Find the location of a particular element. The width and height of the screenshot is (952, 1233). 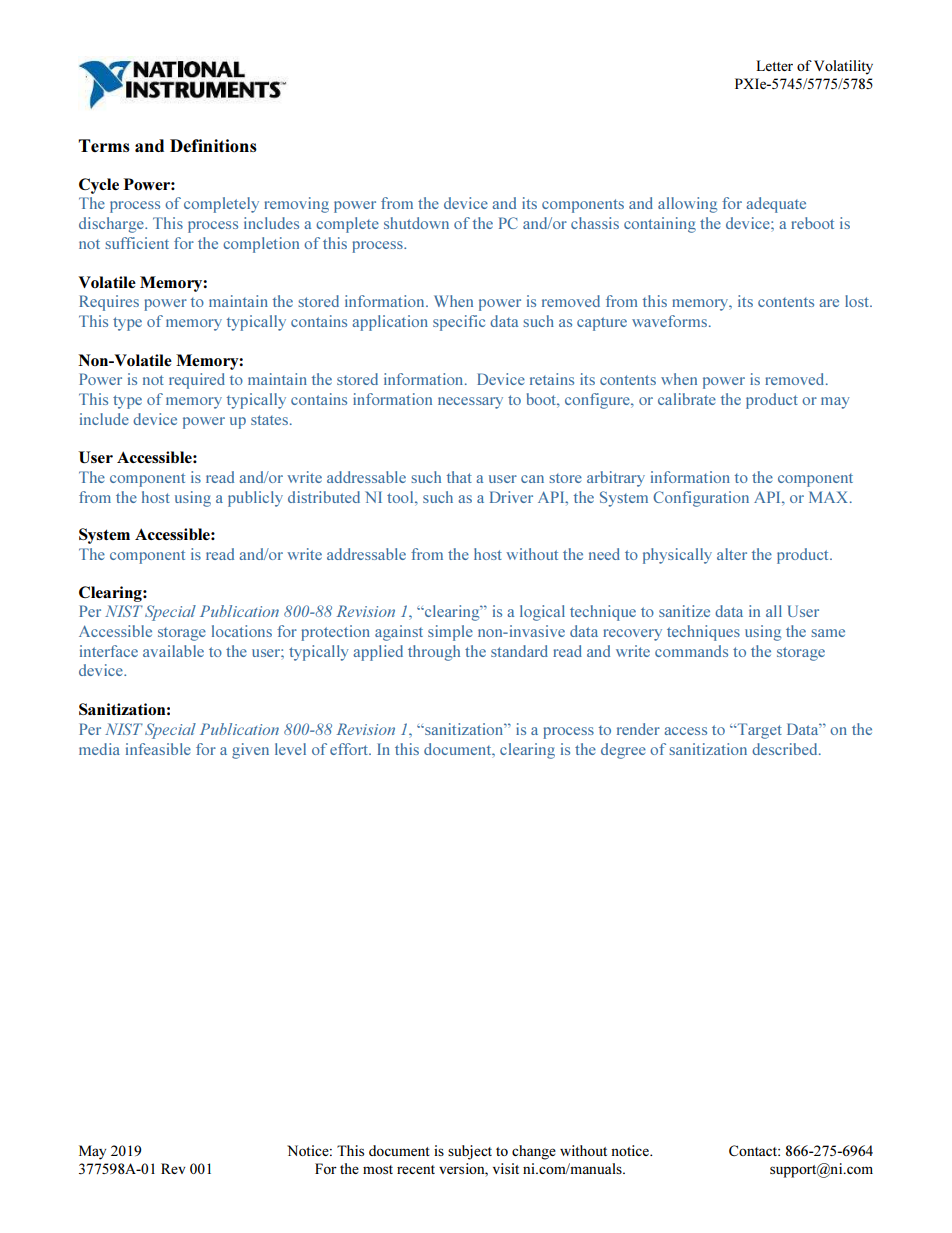

subject is located at coordinates (470, 1152).
